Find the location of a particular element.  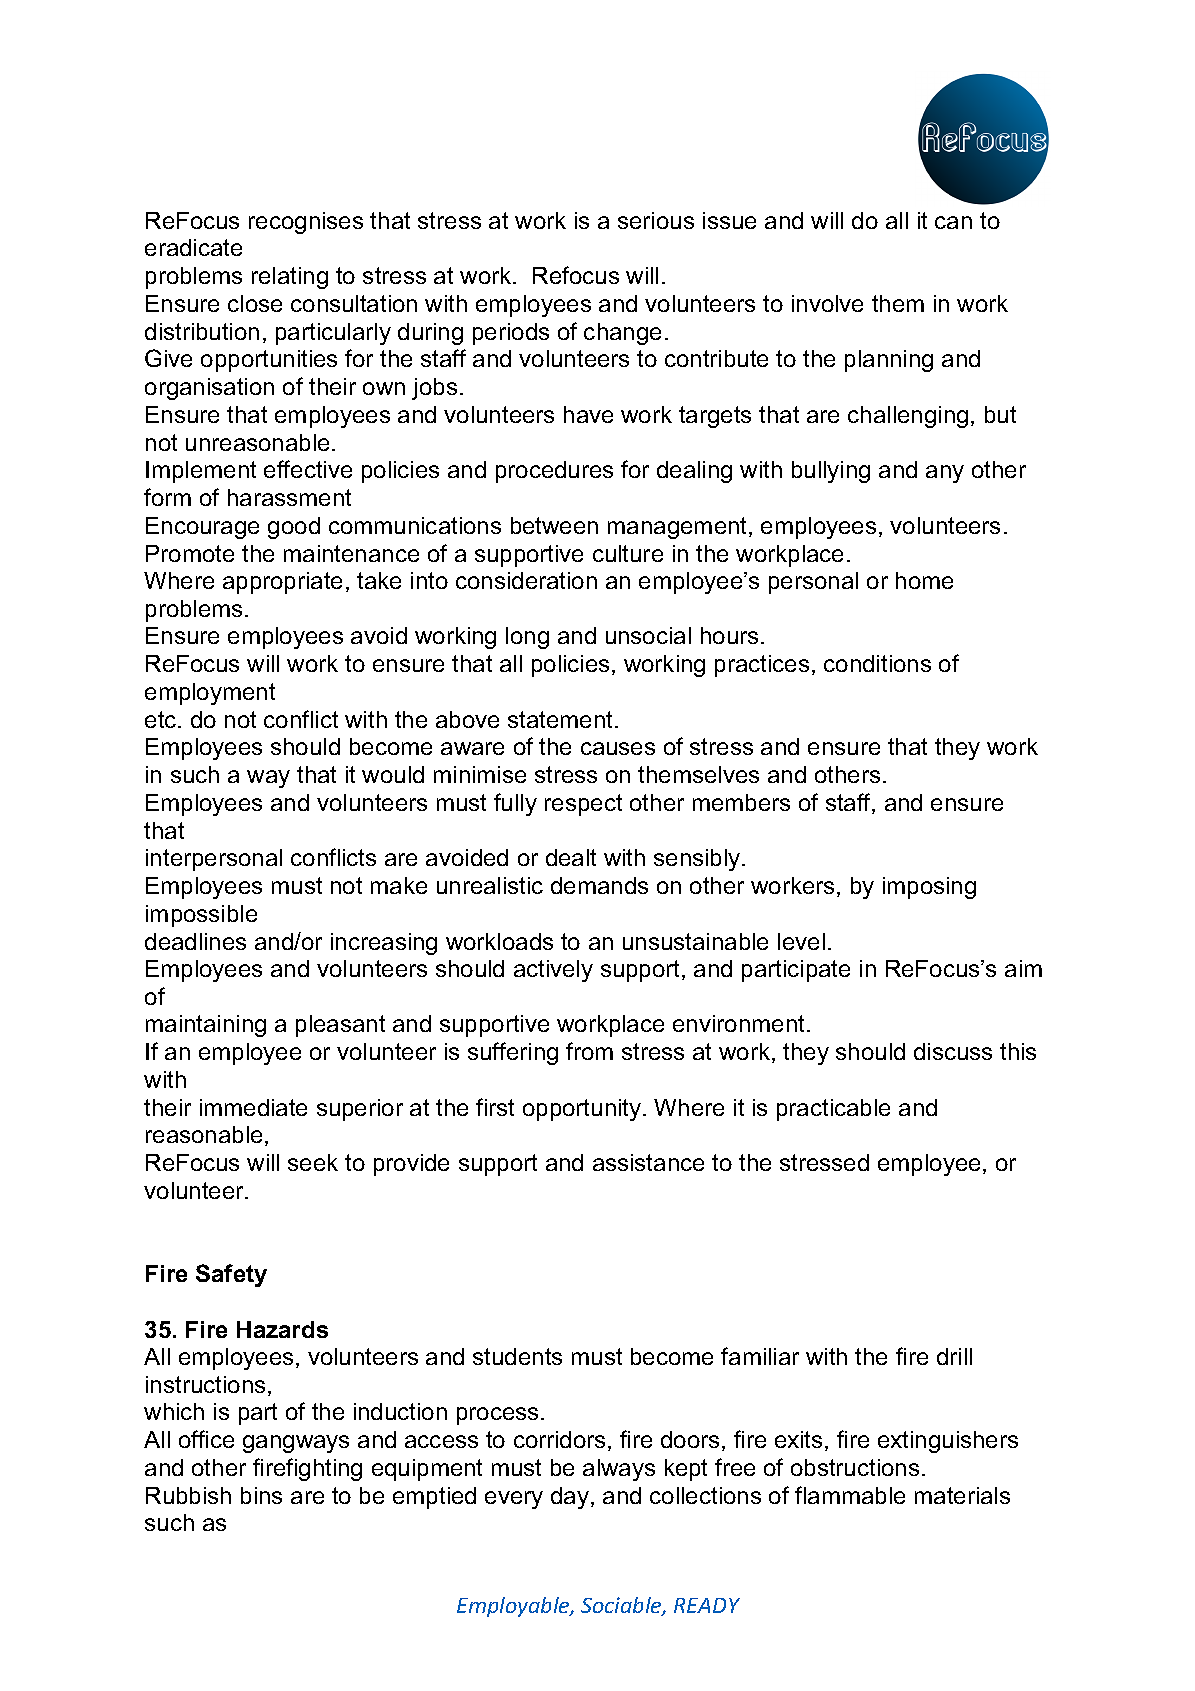

can is located at coordinates (953, 222).
